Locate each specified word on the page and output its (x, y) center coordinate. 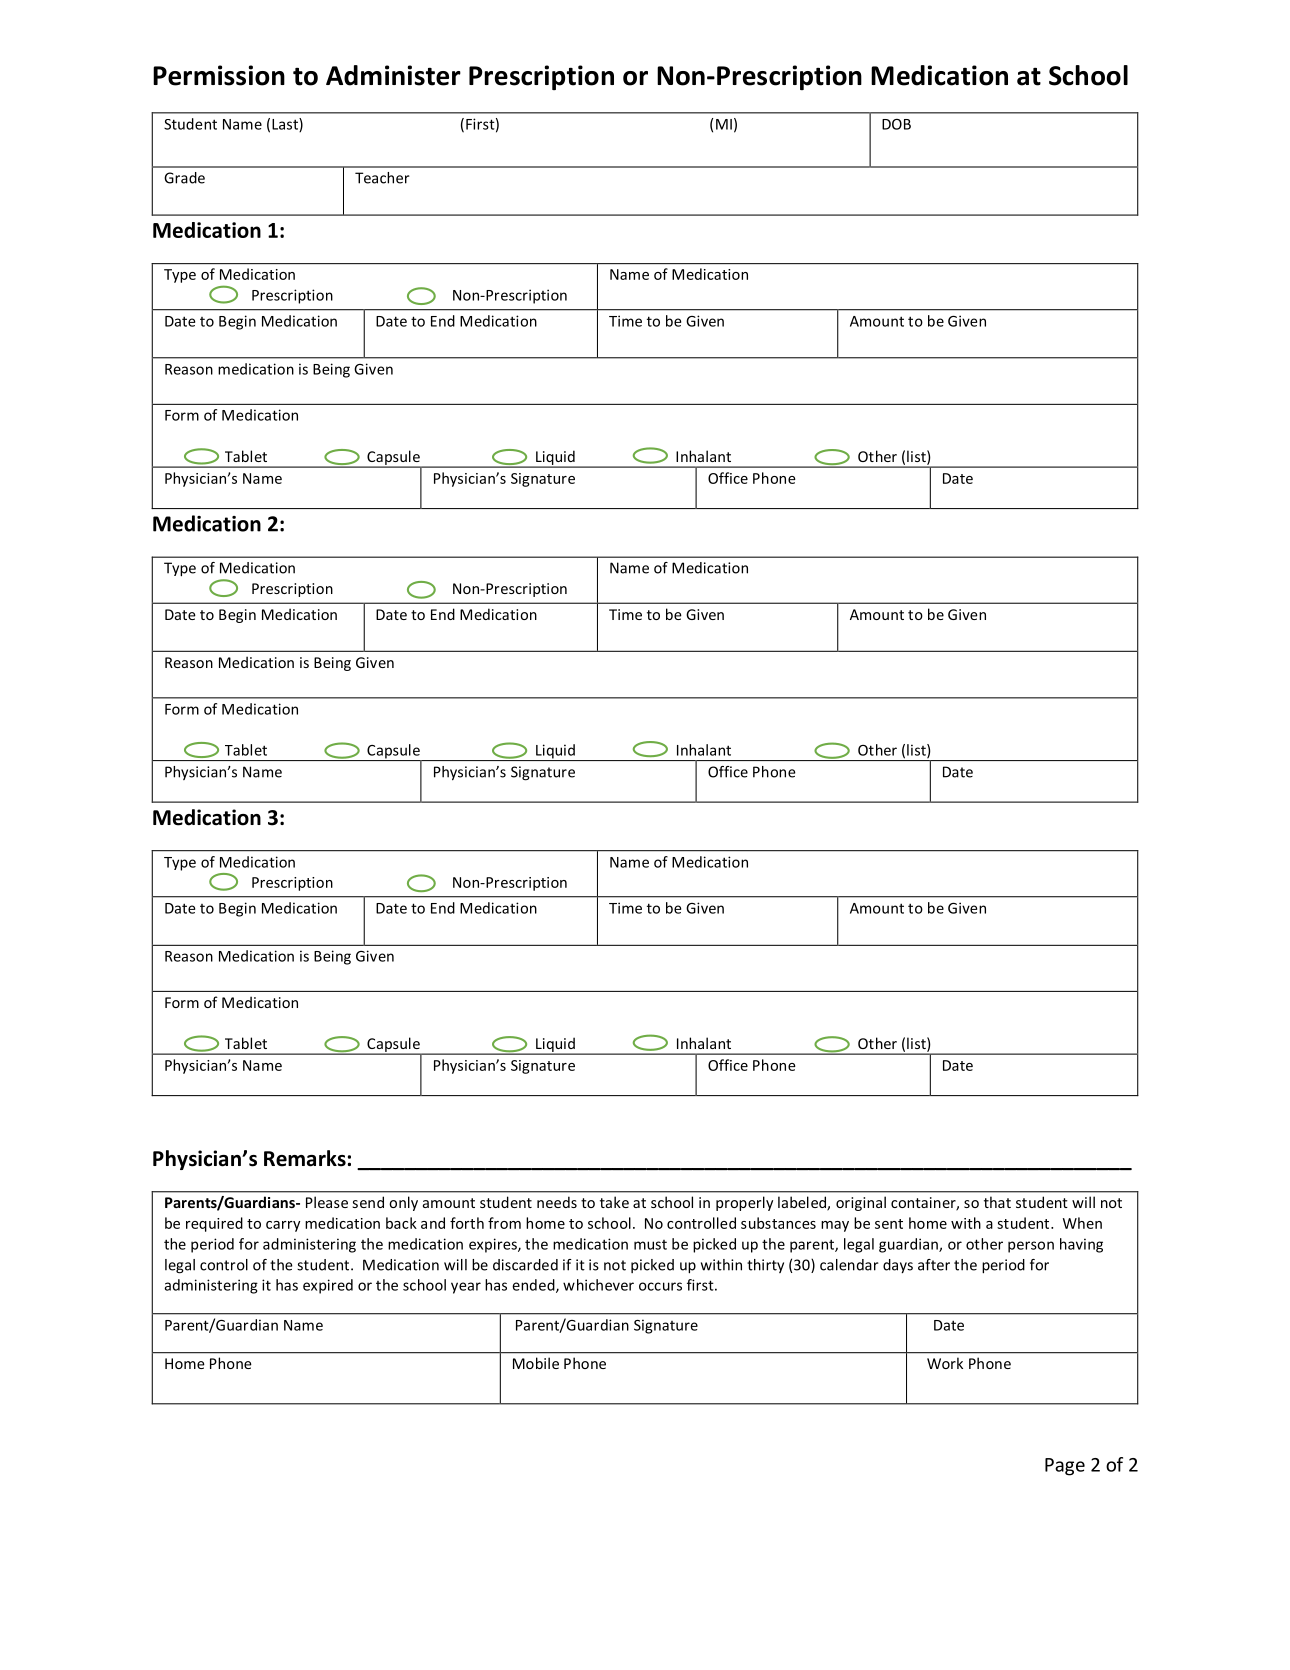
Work (945, 1363)
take (614, 1202)
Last (286, 125)
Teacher (382, 178)
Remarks (305, 1158)
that (997, 1202)
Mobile (536, 1363)
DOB (896, 124)
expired (328, 1286)
